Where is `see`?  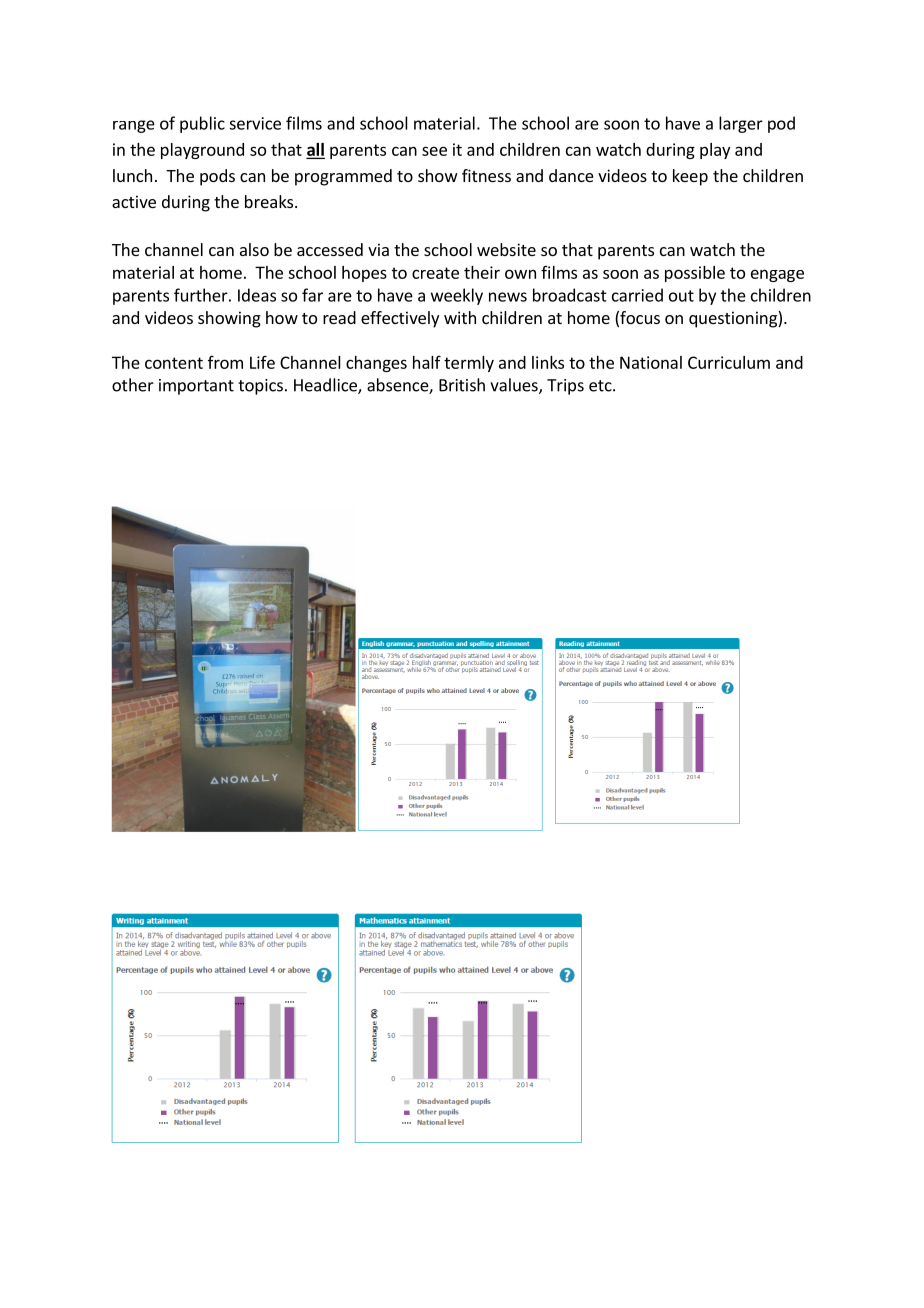
see is located at coordinates (434, 151).
